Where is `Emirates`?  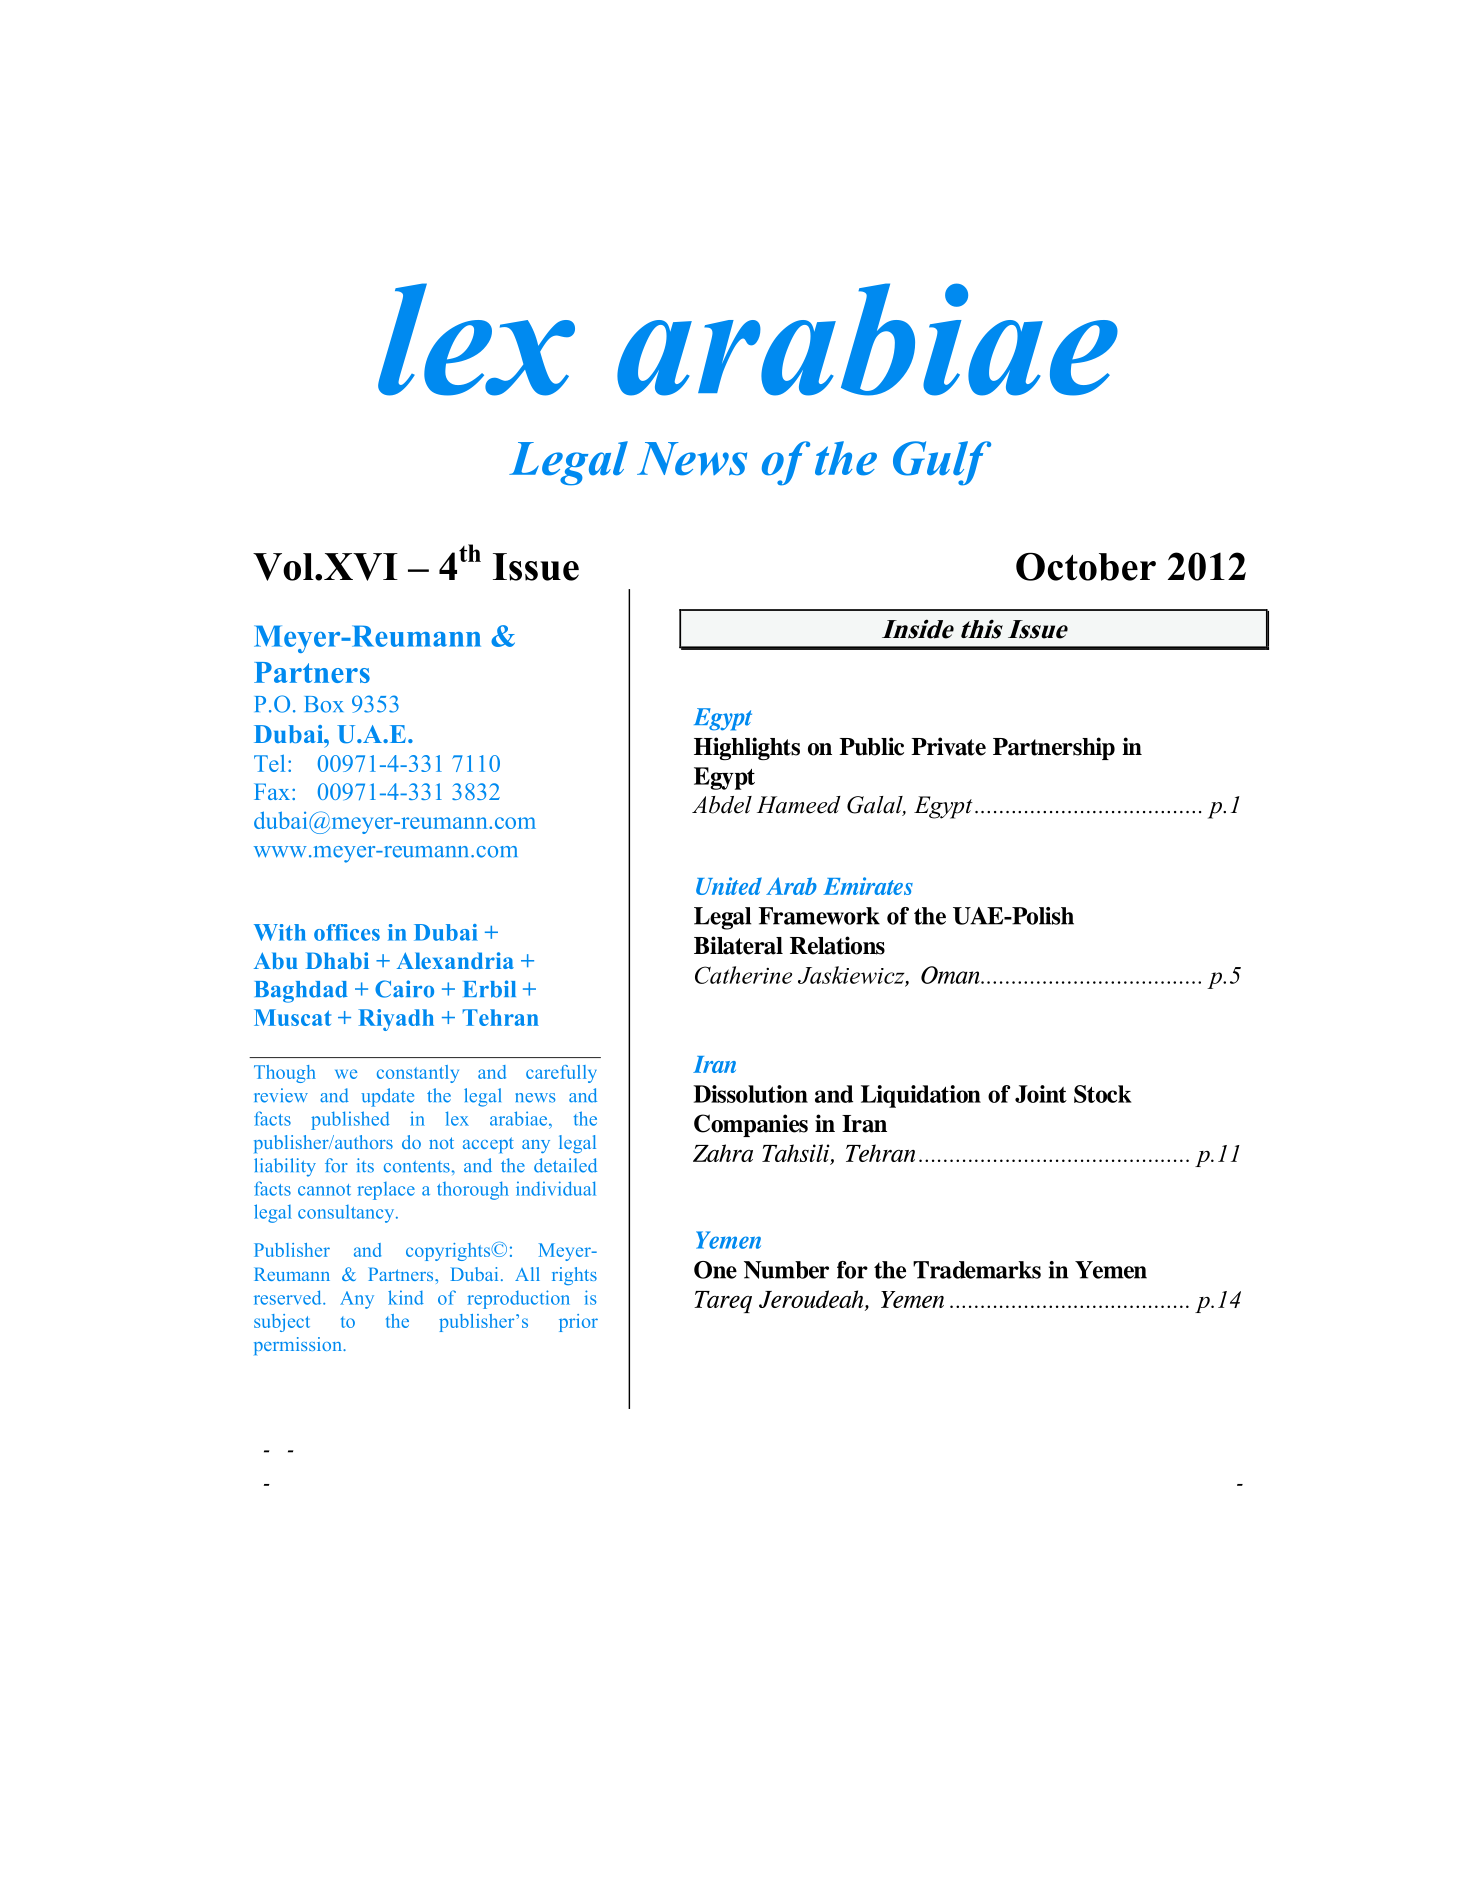 Emirates is located at coordinates (868, 886).
